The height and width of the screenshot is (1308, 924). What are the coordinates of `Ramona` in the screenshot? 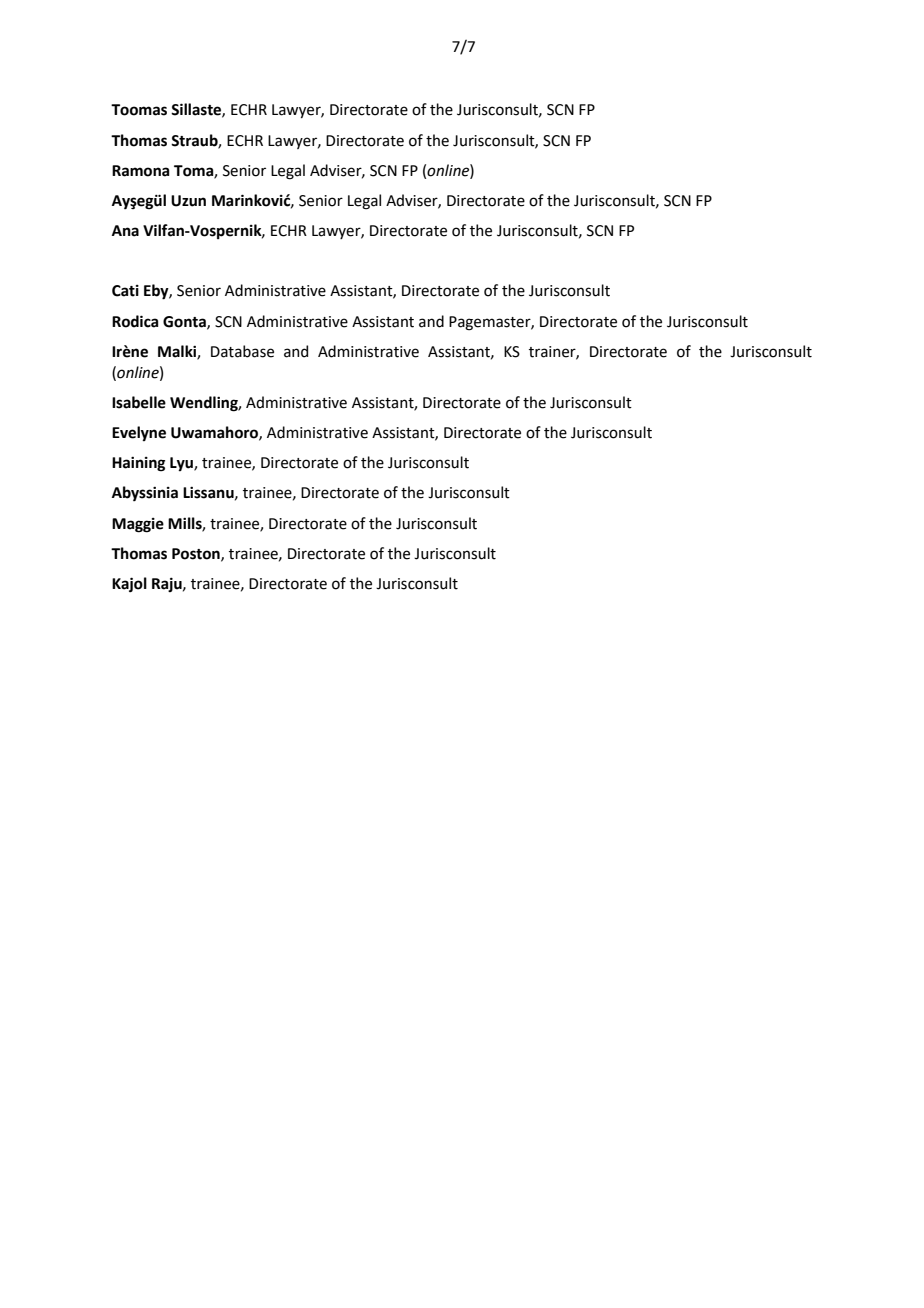 It's located at (140, 171).
